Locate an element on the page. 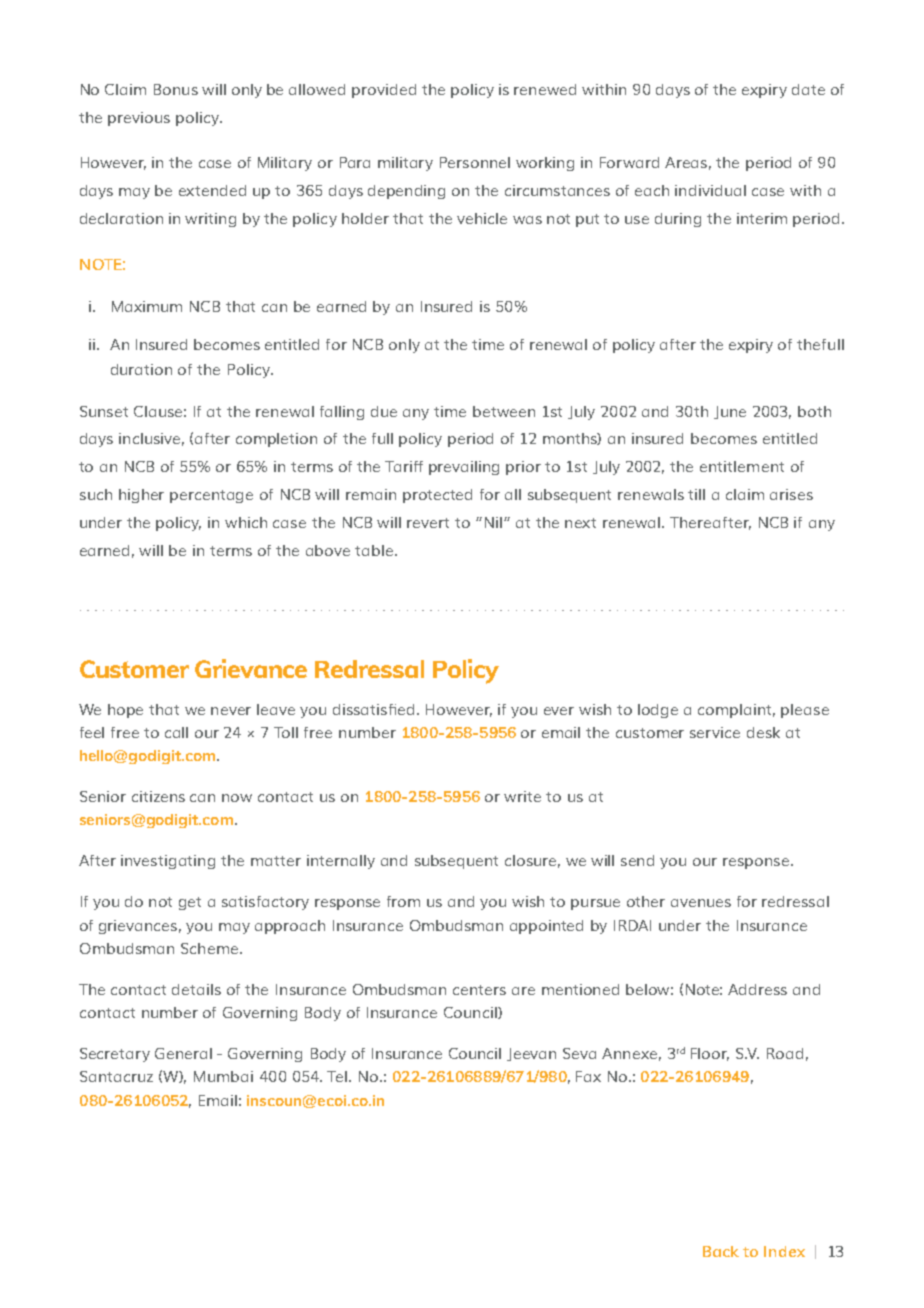 This image has height=1308, width=924. individual is located at coordinates (710, 190).
